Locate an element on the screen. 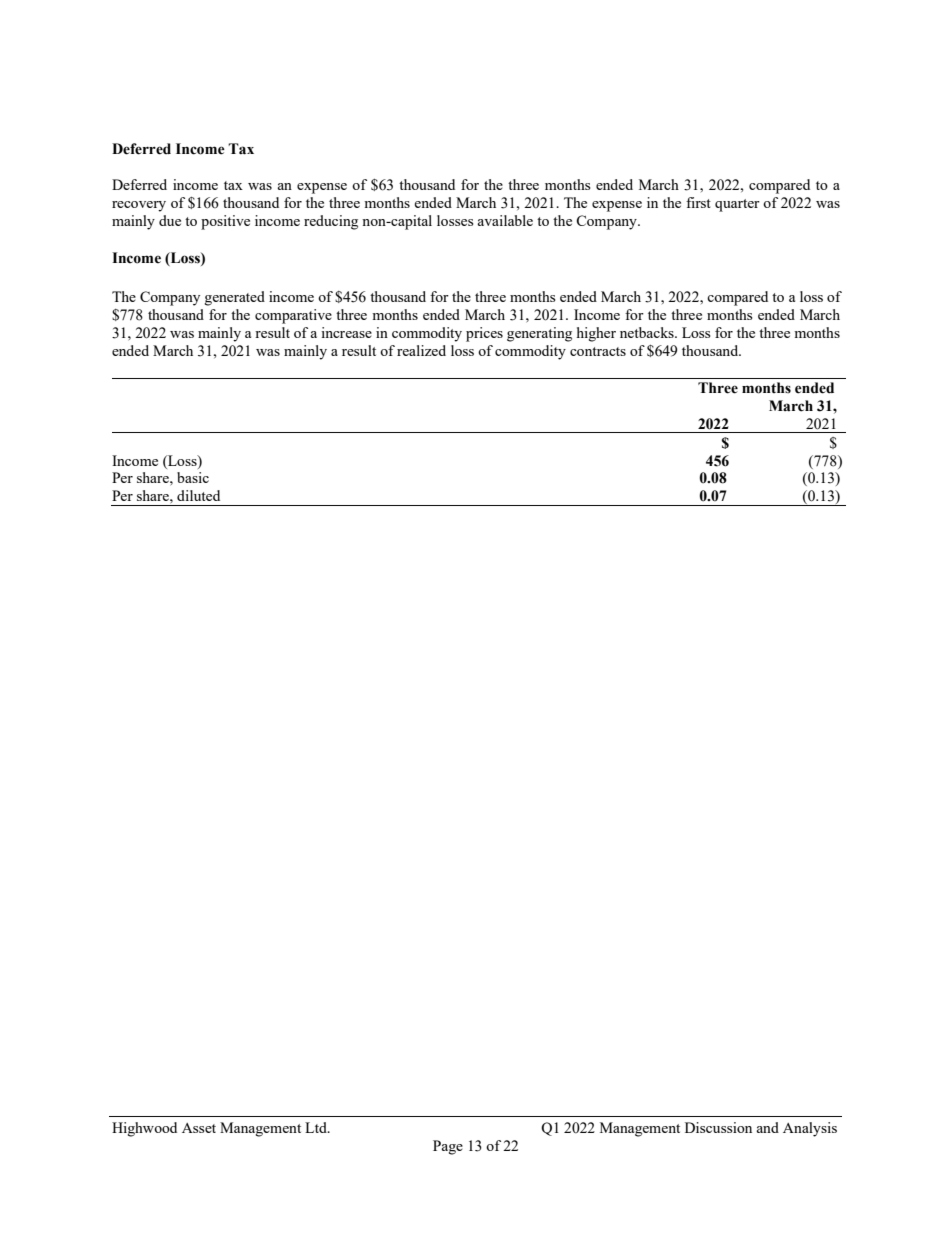  positive is located at coordinates (225, 222).
